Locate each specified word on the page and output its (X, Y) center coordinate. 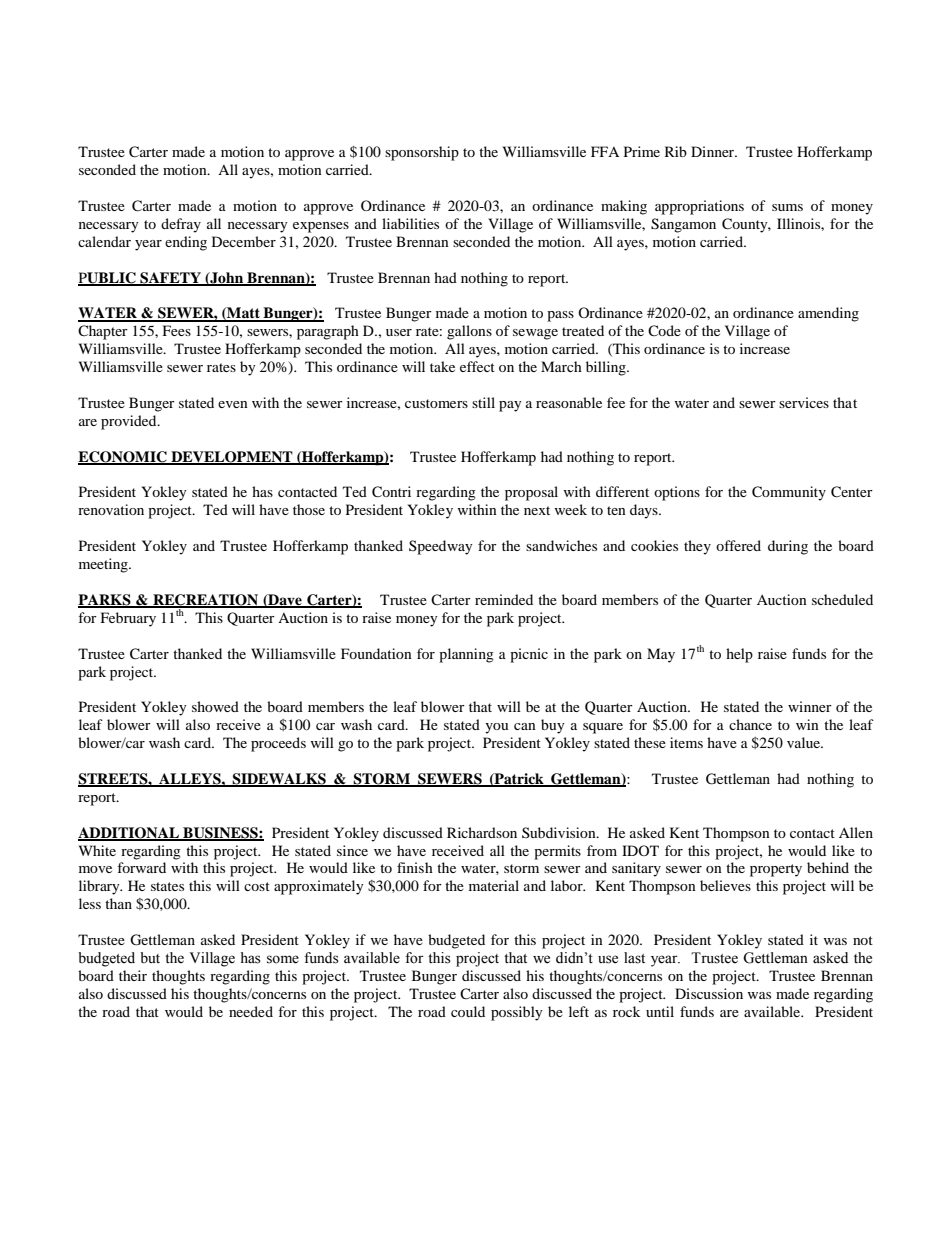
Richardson (482, 832)
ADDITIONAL (129, 833)
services (804, 402)
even (233, 404)
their (133, 975)
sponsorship (422, 153)
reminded (504, 599)
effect (477, 366)
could (468, 1011)
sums (787, 207)
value (804, 742)
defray (181, 225)
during (788, 547)
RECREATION (206, 601)
